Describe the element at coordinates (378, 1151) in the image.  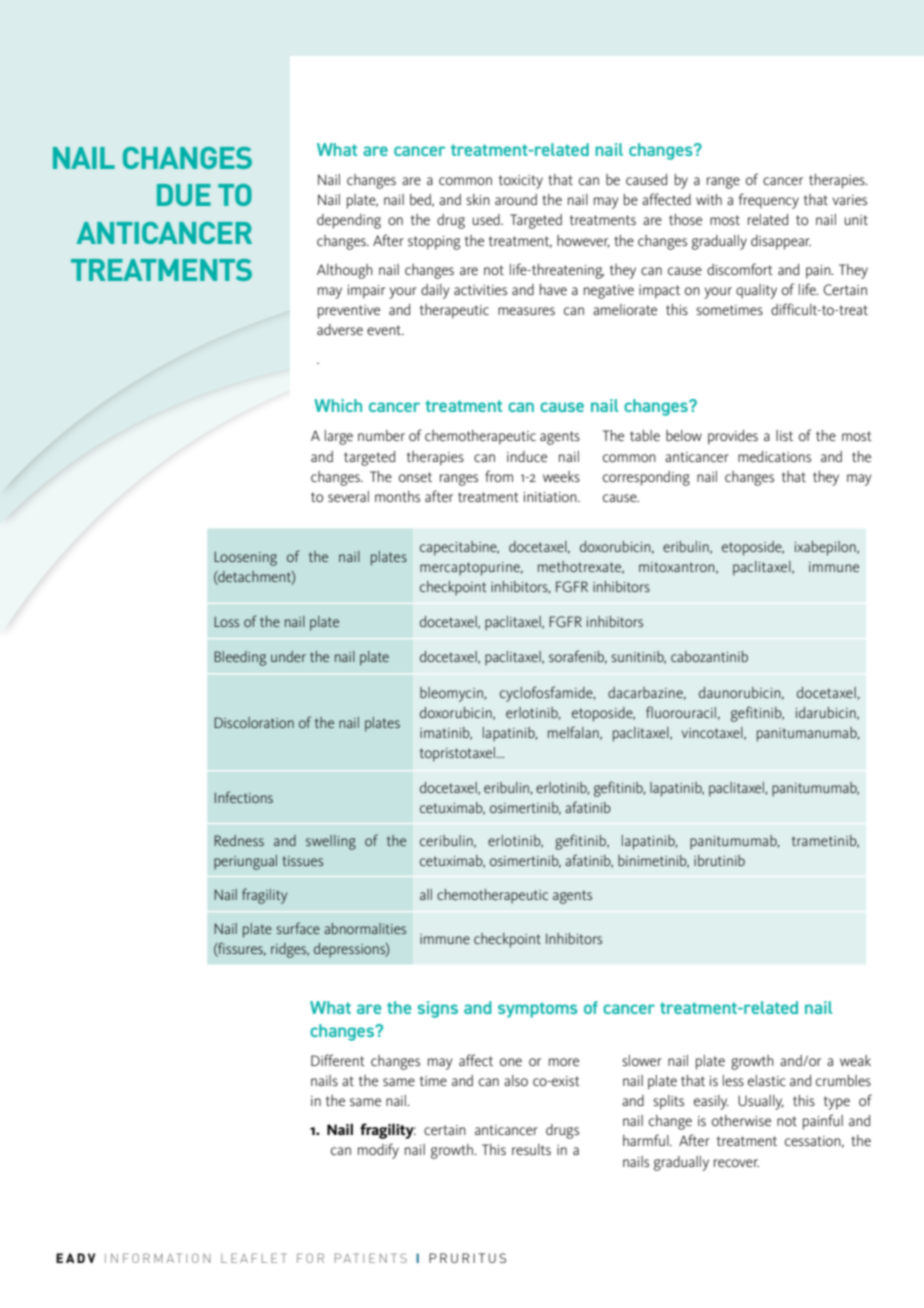
I see `modify` at that location.
